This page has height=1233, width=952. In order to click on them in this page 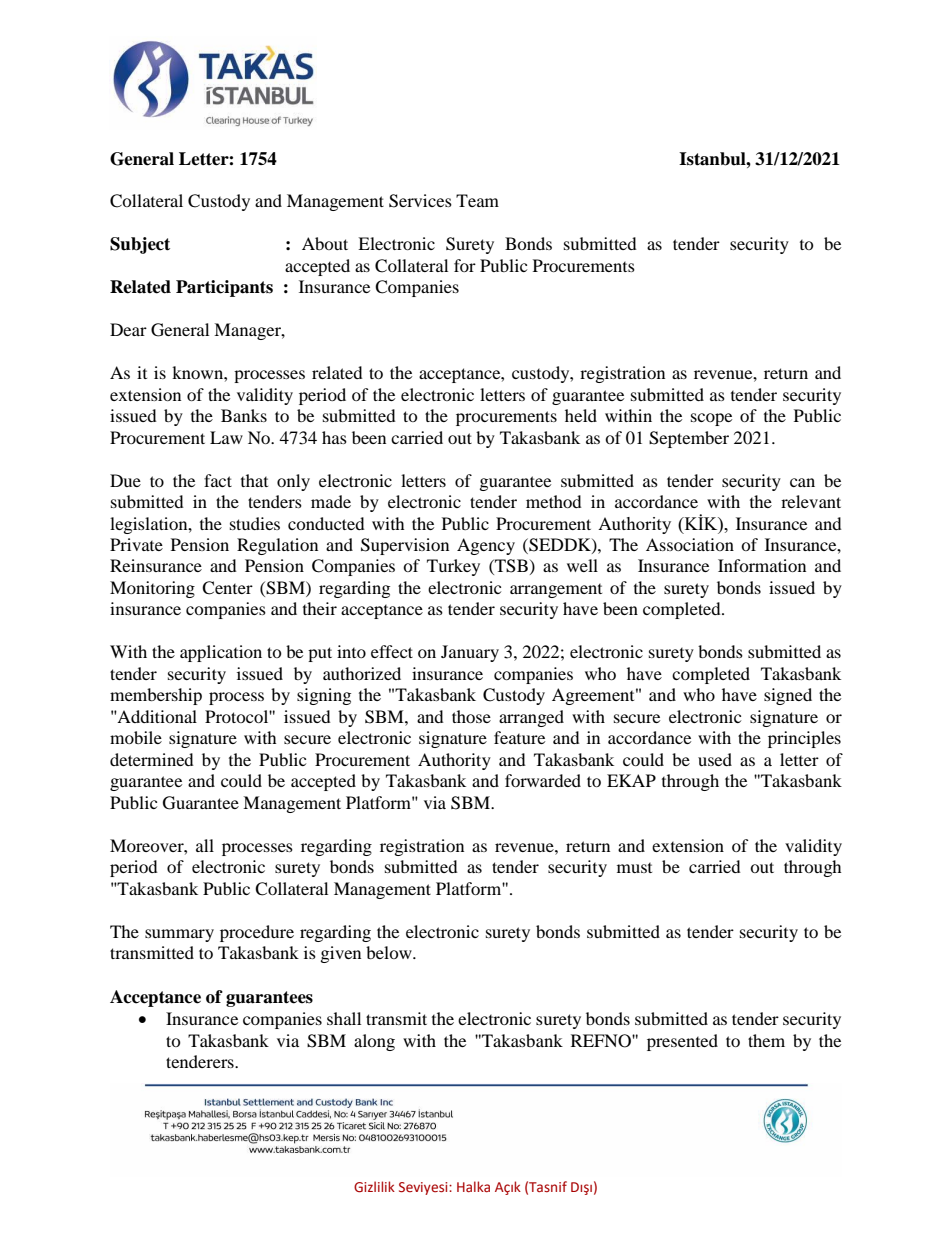, I will do `click(766, 1040)`.
